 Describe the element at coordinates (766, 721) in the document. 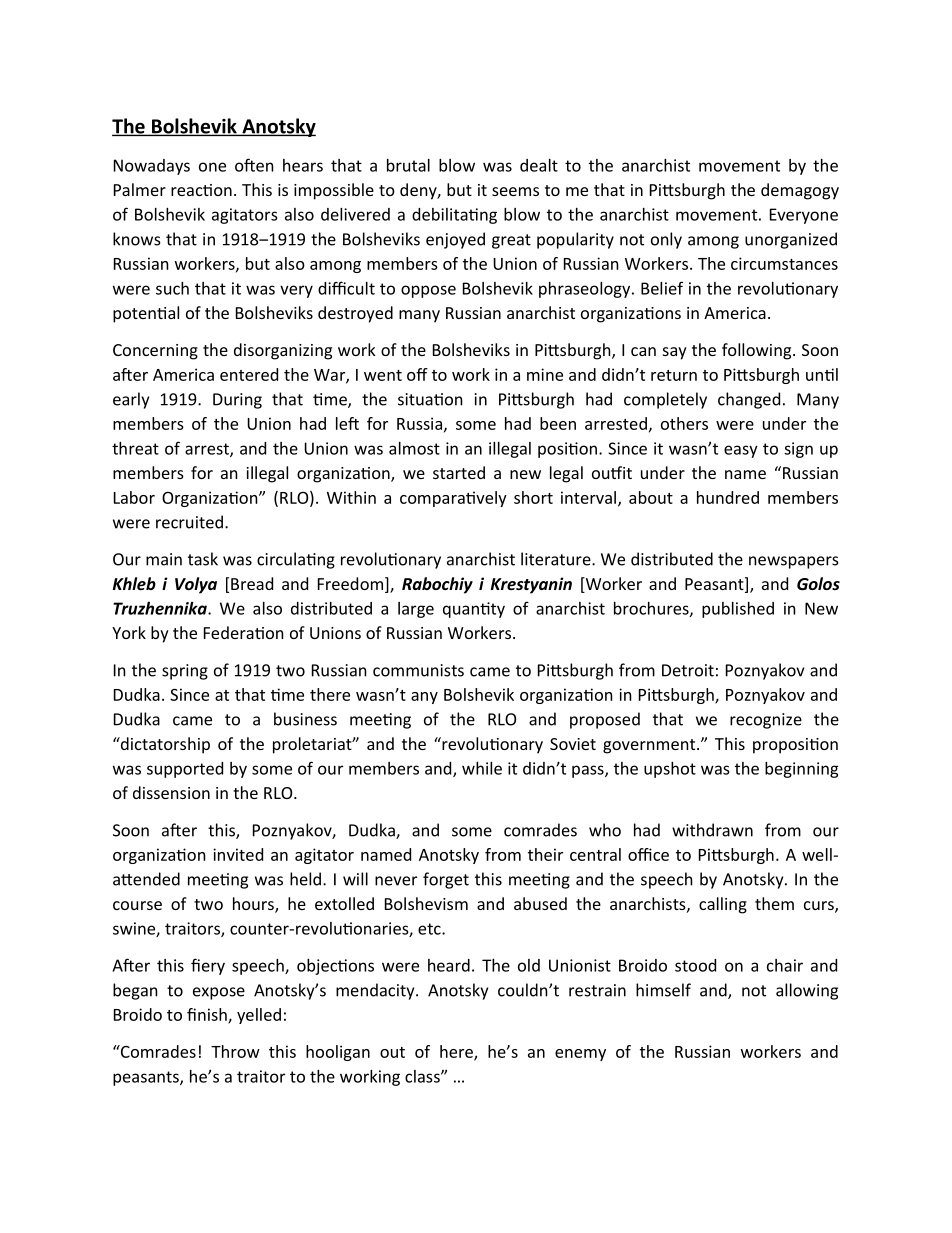

I see `recognize` at that location.
